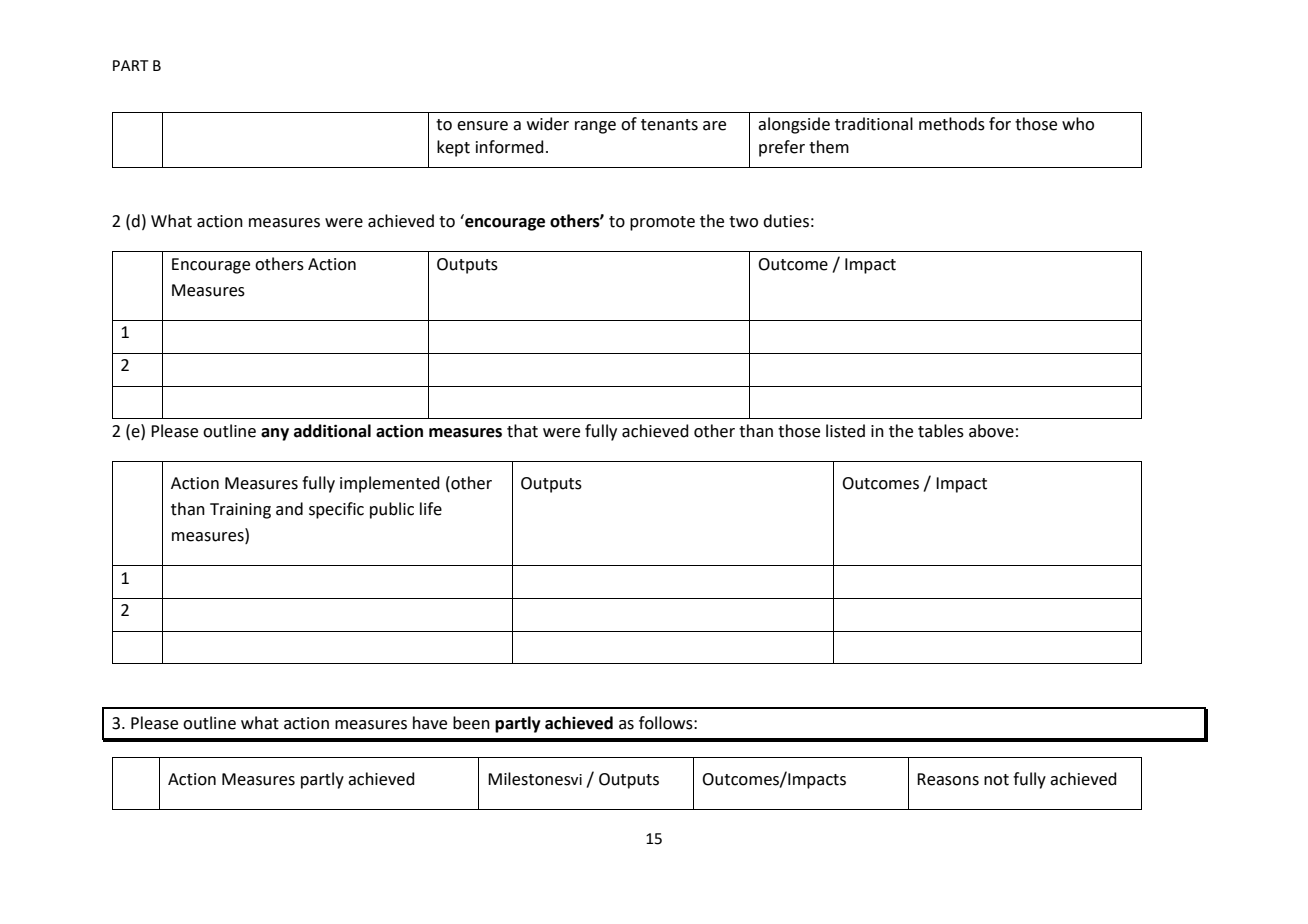 The image size is (1308, 924). I want to click on been, so click(471, 723).
